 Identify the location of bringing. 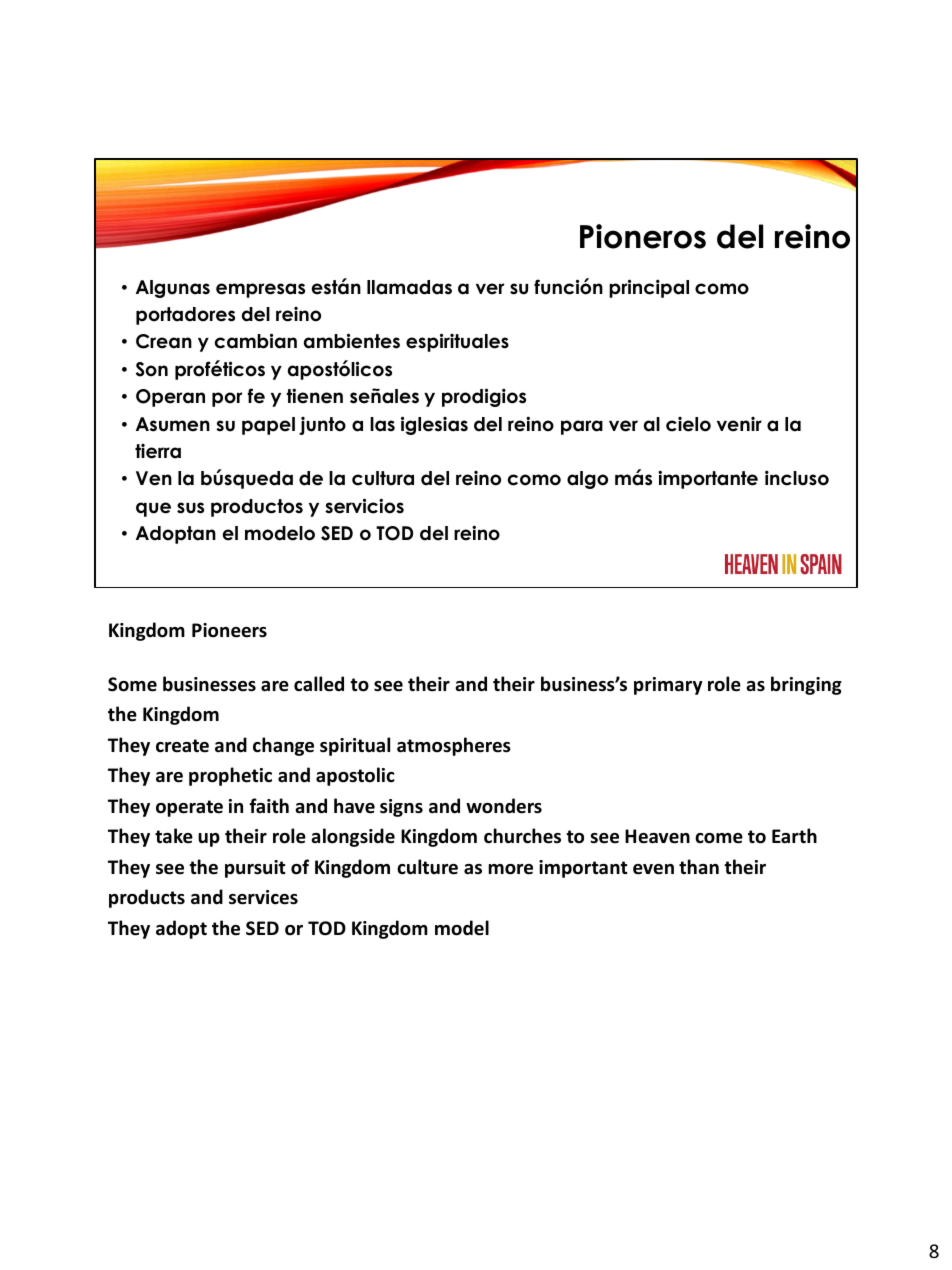
(806, 685).
